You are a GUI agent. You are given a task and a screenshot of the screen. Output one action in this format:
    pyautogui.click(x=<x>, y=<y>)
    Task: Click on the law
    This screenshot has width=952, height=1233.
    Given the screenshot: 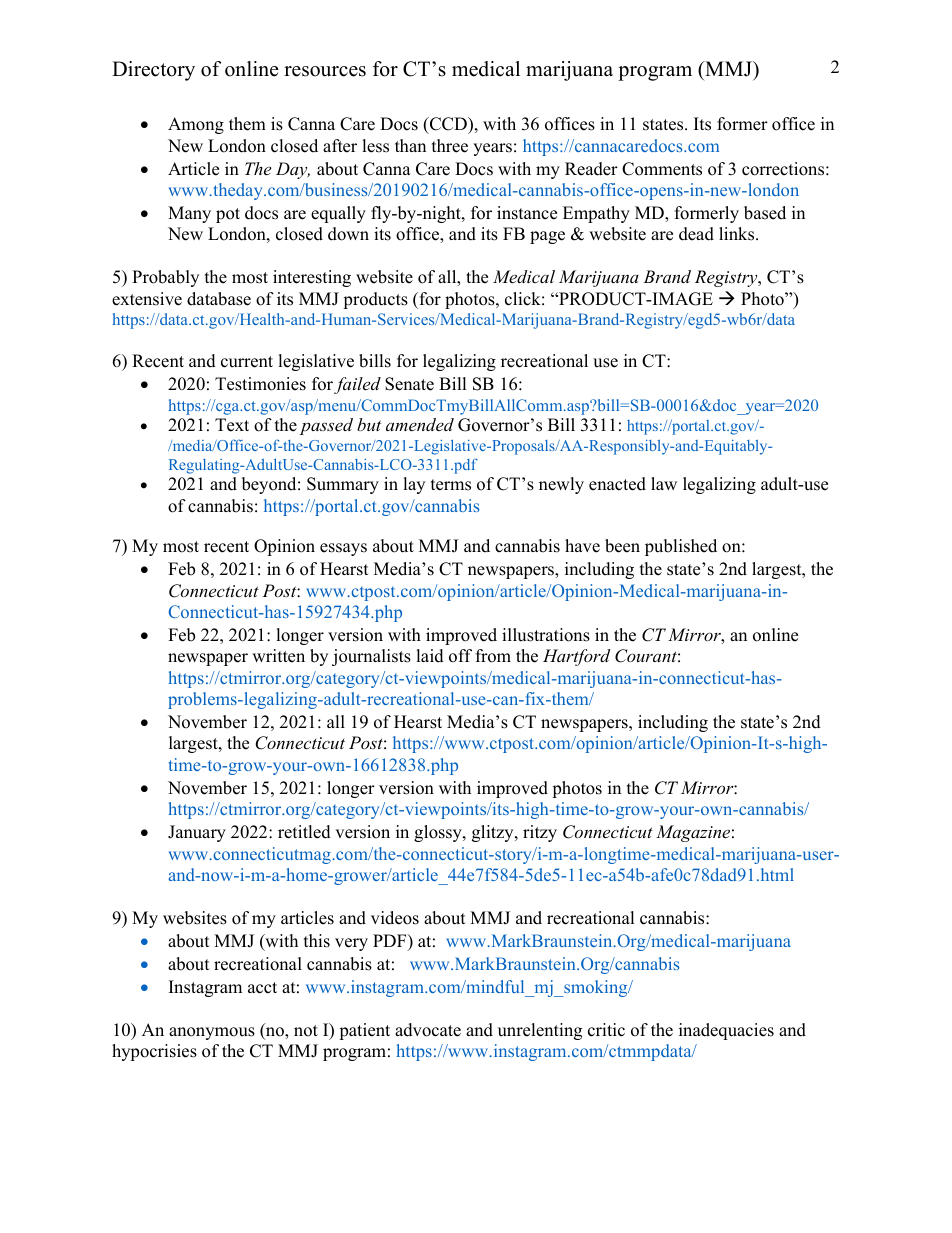 What is the action you would take?
    pyautogui.click(x=664, y=483)
